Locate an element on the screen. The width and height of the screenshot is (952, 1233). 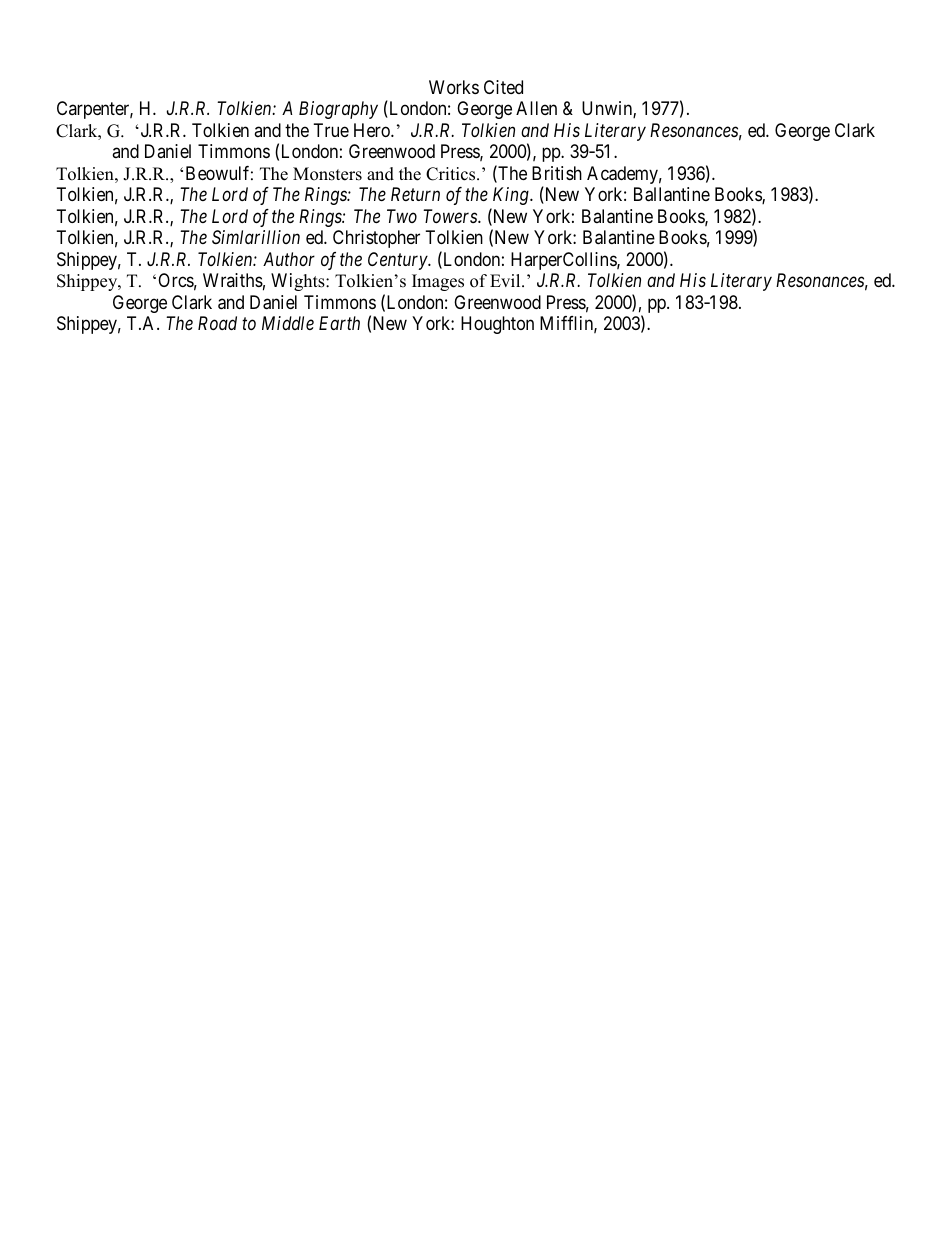
Evil is located at coordinates (506, 280).
